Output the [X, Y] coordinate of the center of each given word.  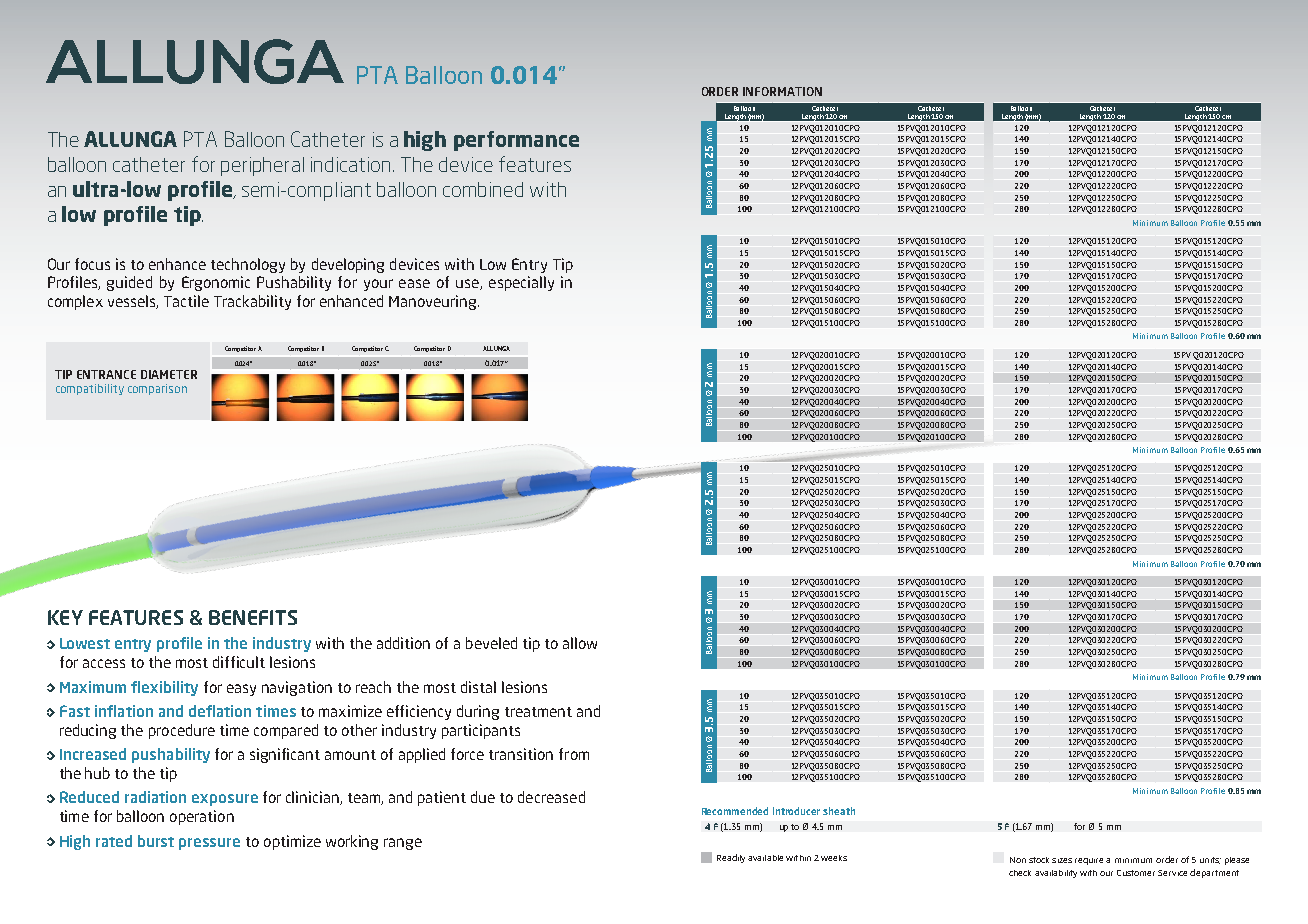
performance [516, 141]
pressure [209, 844]
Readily [731, 858]
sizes [1062, 860]
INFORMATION [782, 91]
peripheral [262, 166]
